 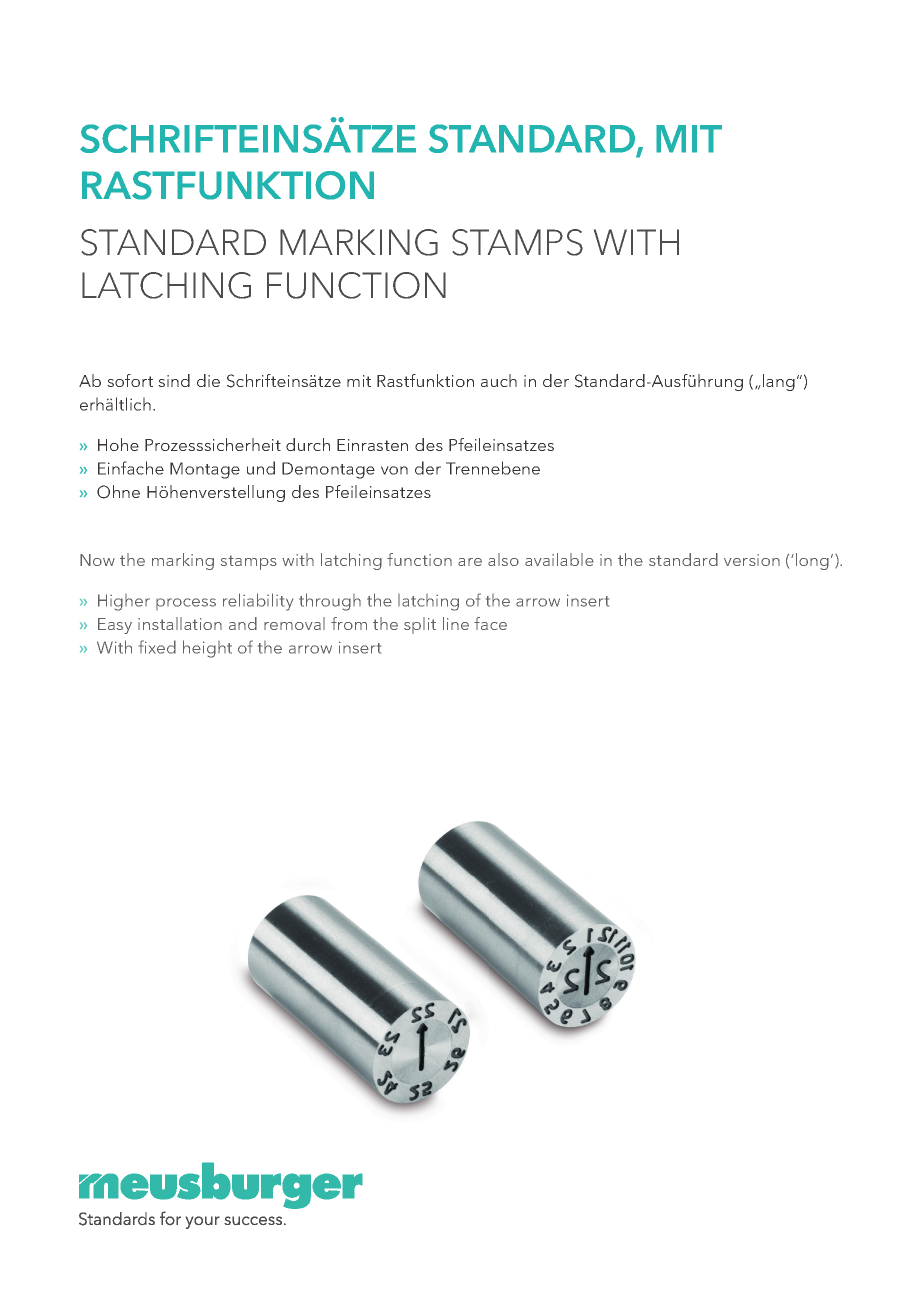 What do you see at coordinates (490, 623) in the screenshot?
I see `face` at bounding box center [490, 623].
